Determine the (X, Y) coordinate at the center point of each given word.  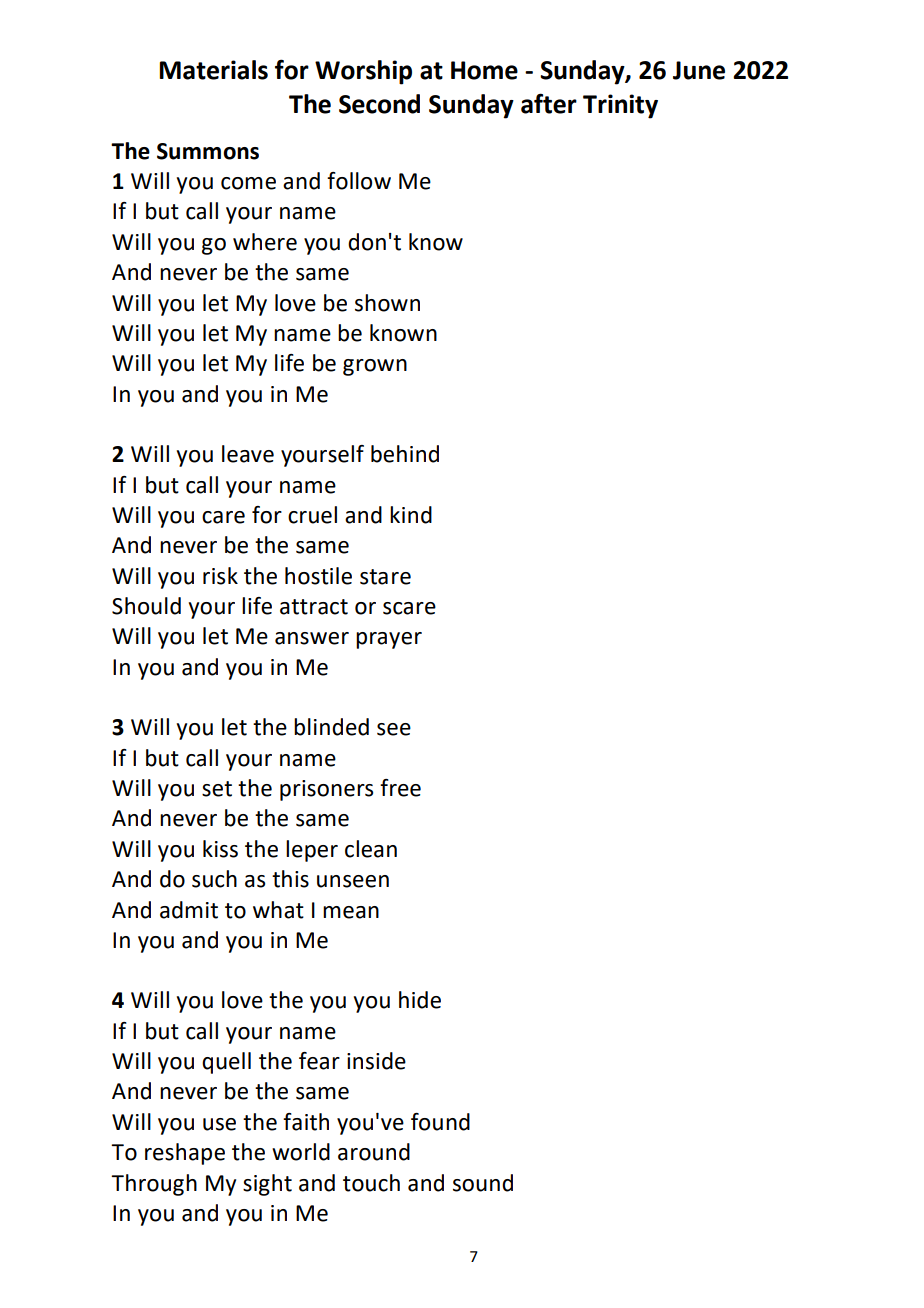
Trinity (620, 106)
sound (483, 1183)
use (219, 1124)
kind (411, 515)
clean (371, 849)
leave (248, 454)
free (400, 788)
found (440, 1122)
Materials (213, 70)
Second (379, 104)
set (217, 789)
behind (405, 454)
